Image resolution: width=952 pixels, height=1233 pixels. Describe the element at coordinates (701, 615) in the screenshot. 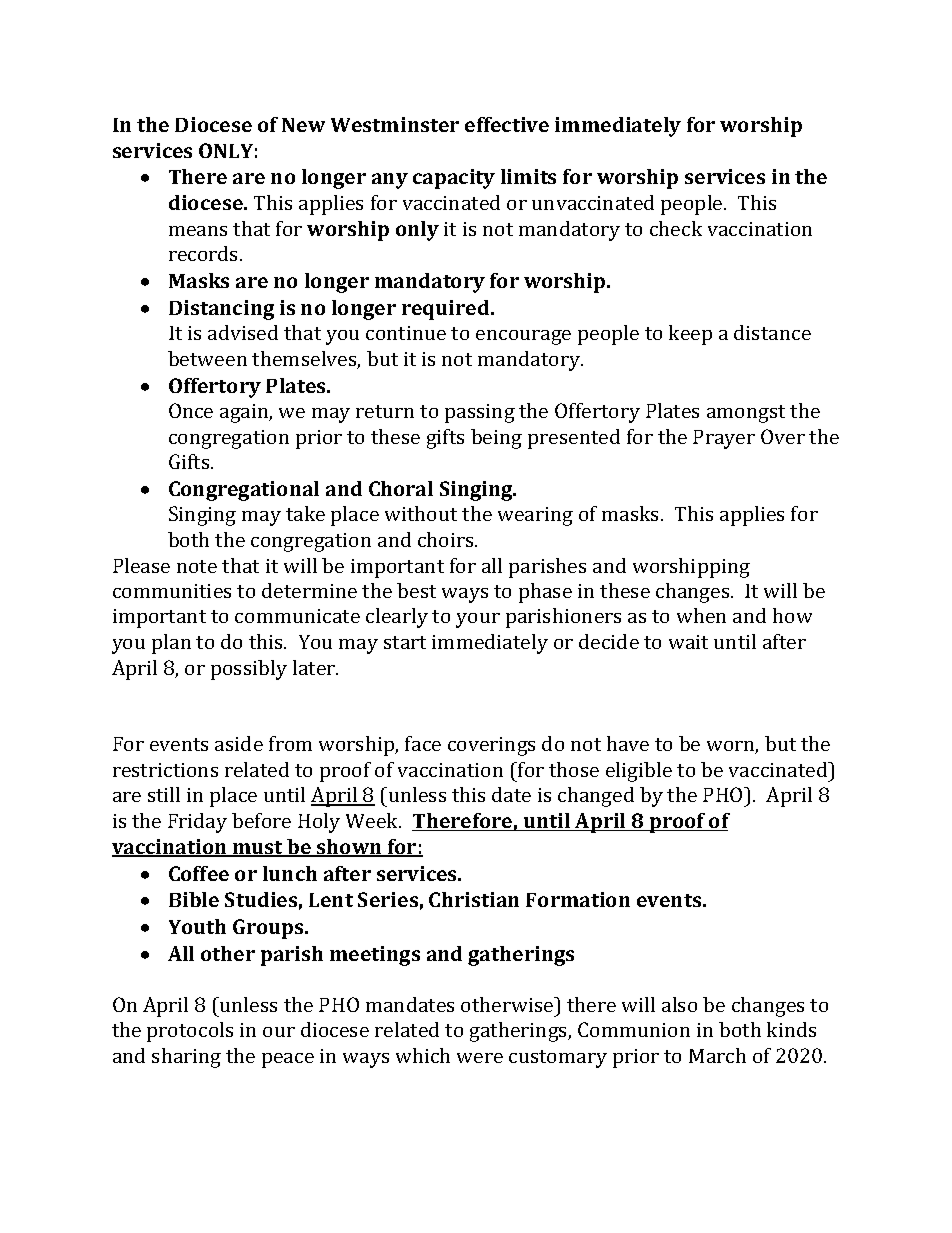

I see `when` at that location.
